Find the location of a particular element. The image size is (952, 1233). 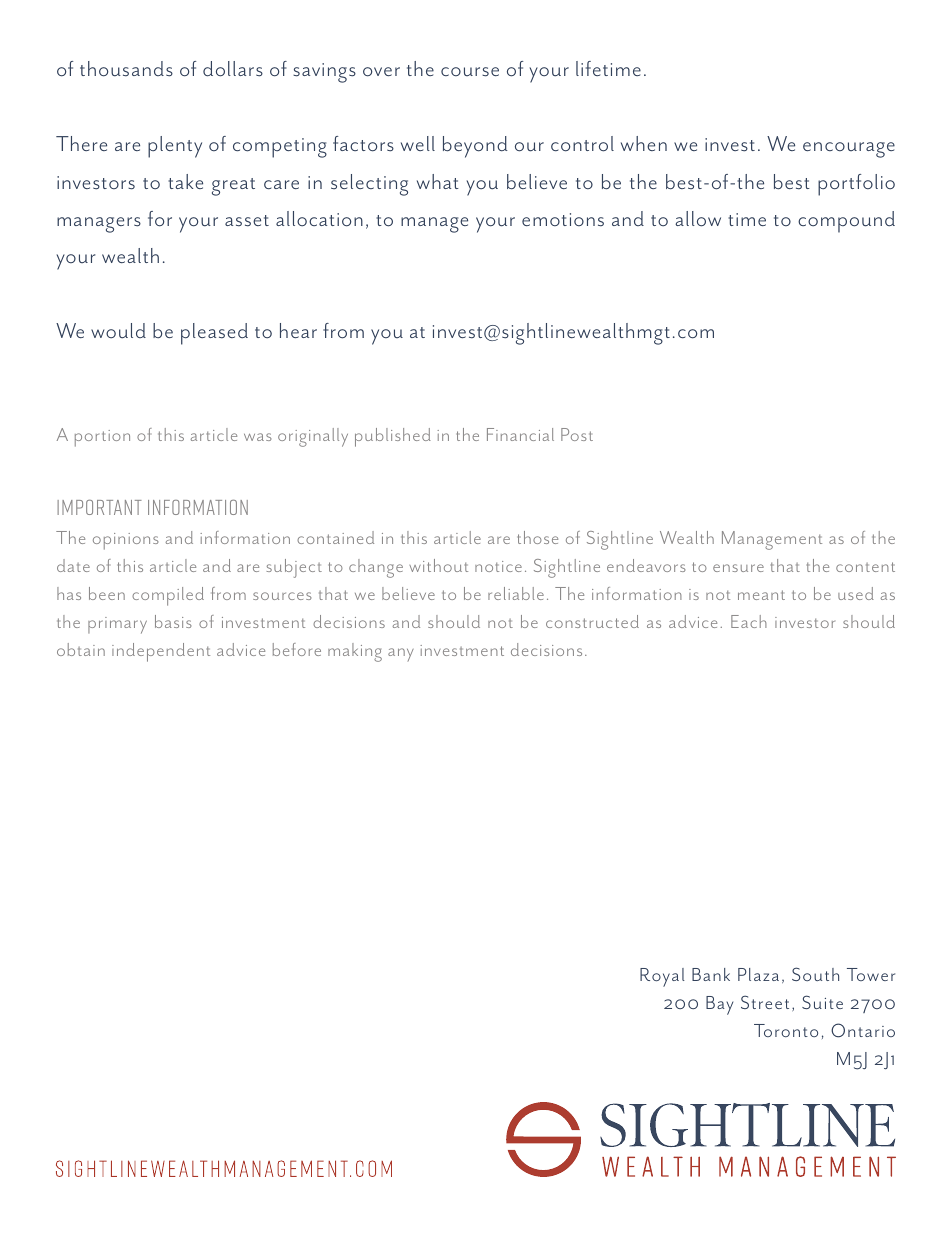

would is located at coordinates (118, 331).
